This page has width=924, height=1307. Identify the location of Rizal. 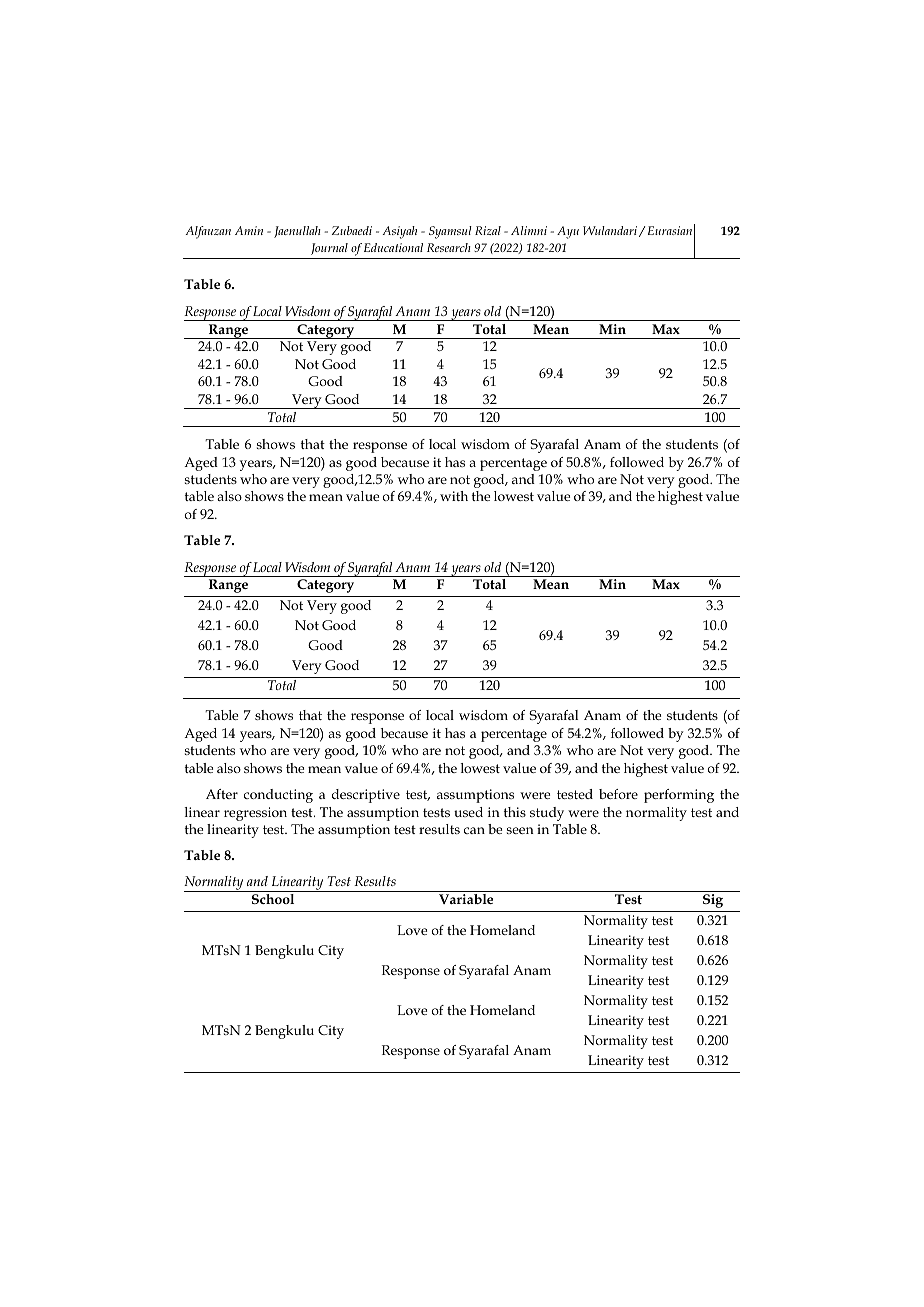
(488, 230).
